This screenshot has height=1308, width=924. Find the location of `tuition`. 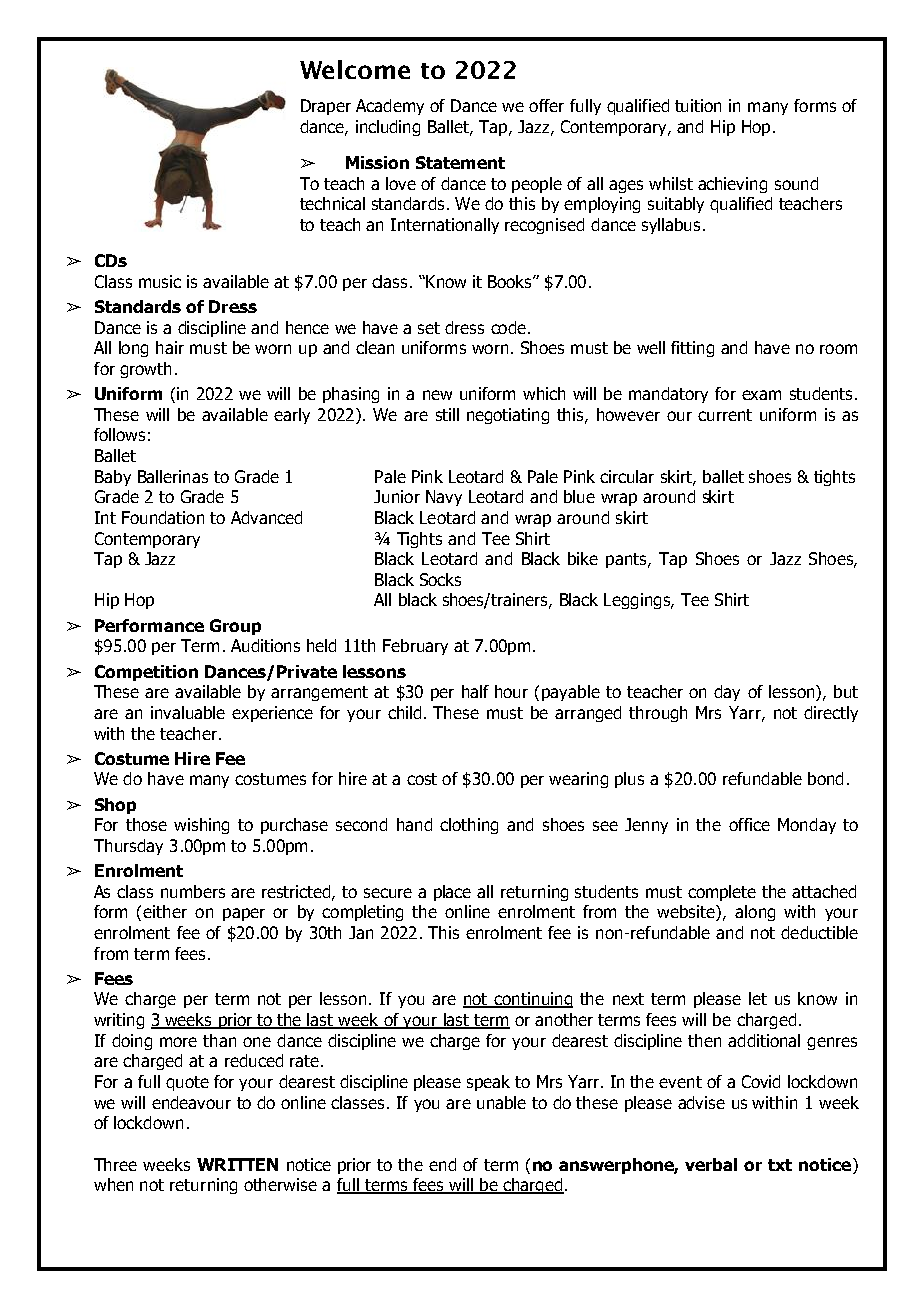

tuition is located at coordinates (698, 105).
